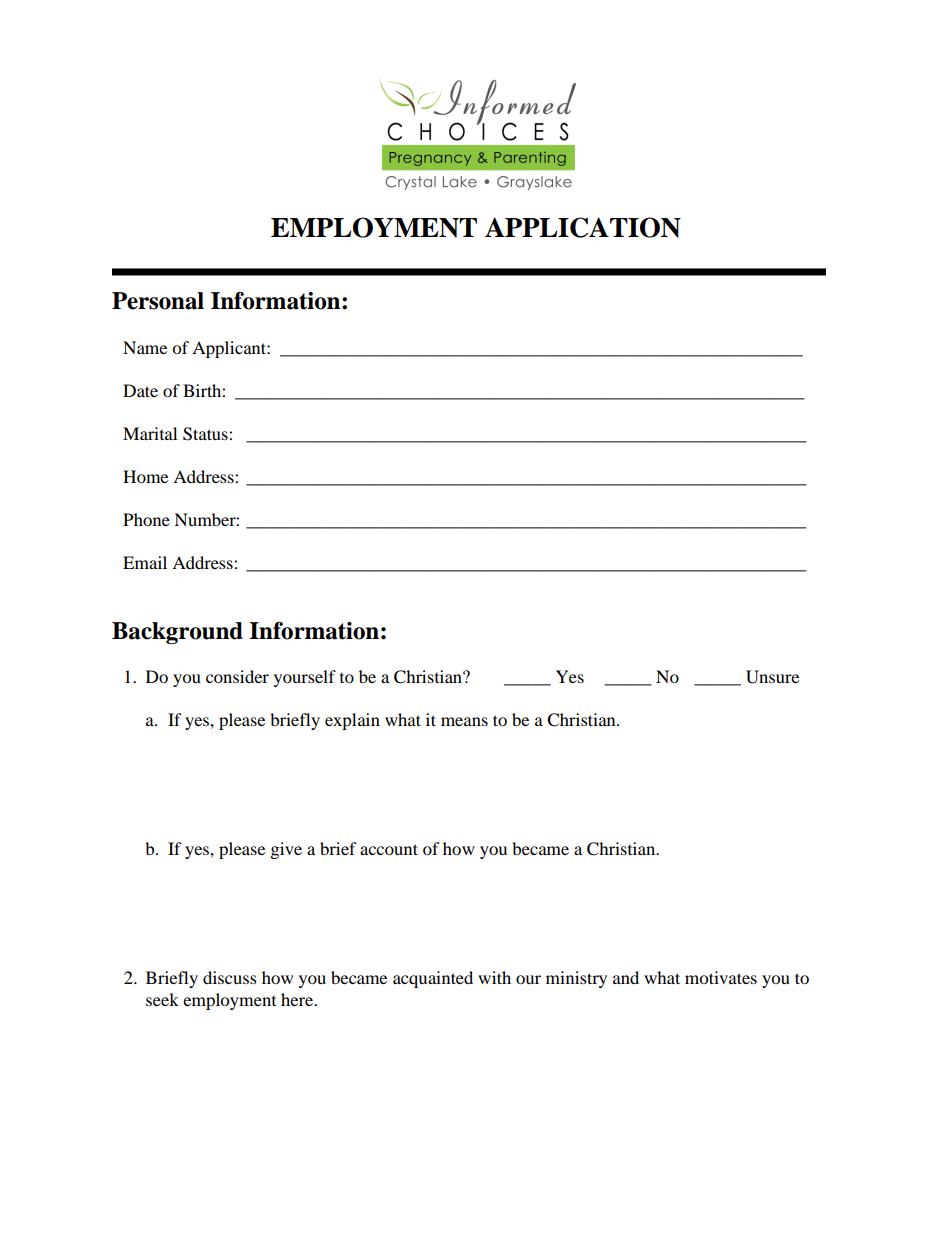 The image size is (952, 1233). Describe the element at coordinates (352, 721) in the screenshot. I see `explain` at that location.
